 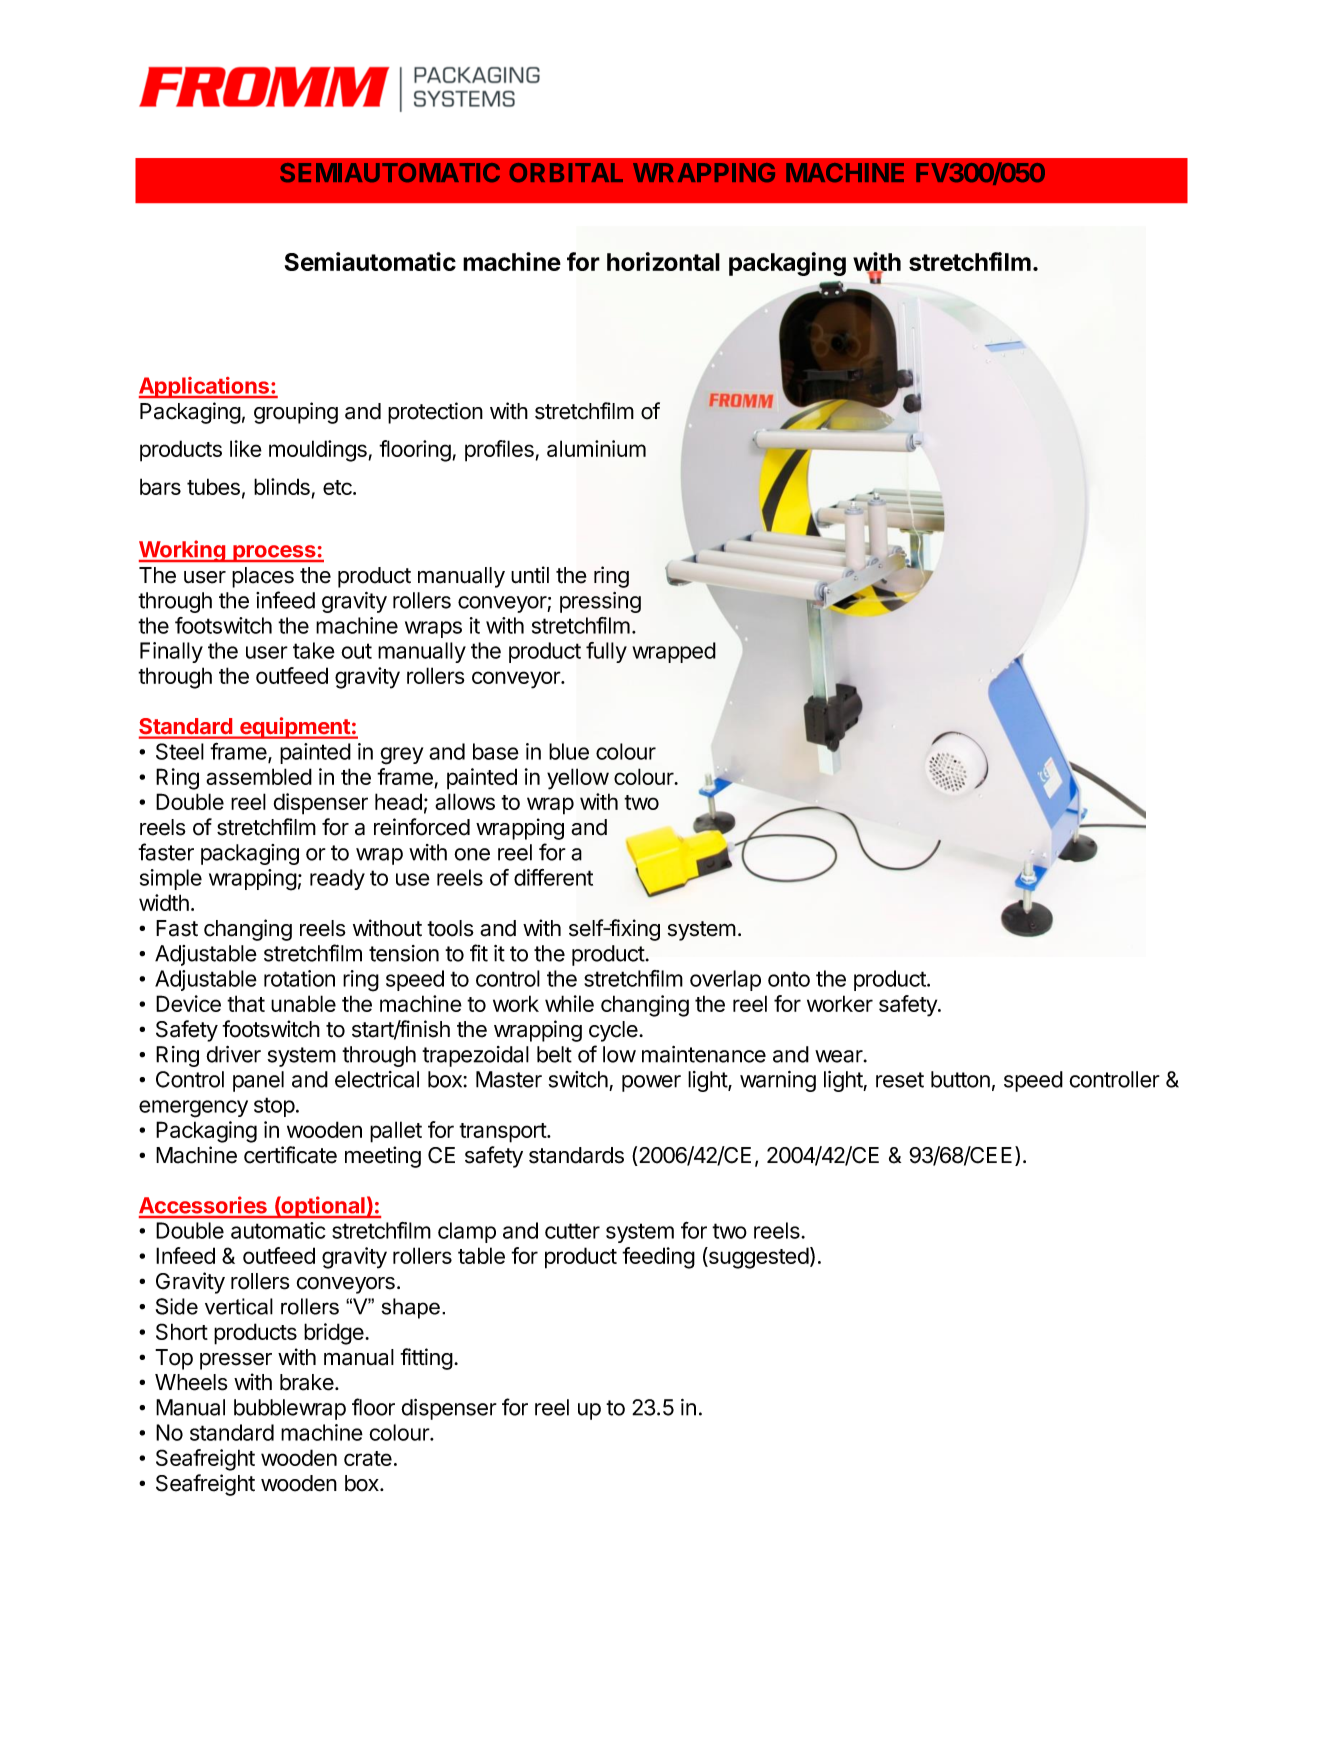 What do you see at coordinates (663, 261) in the screenshot?
I see `horizontal` at bounding box center [663, 261].
